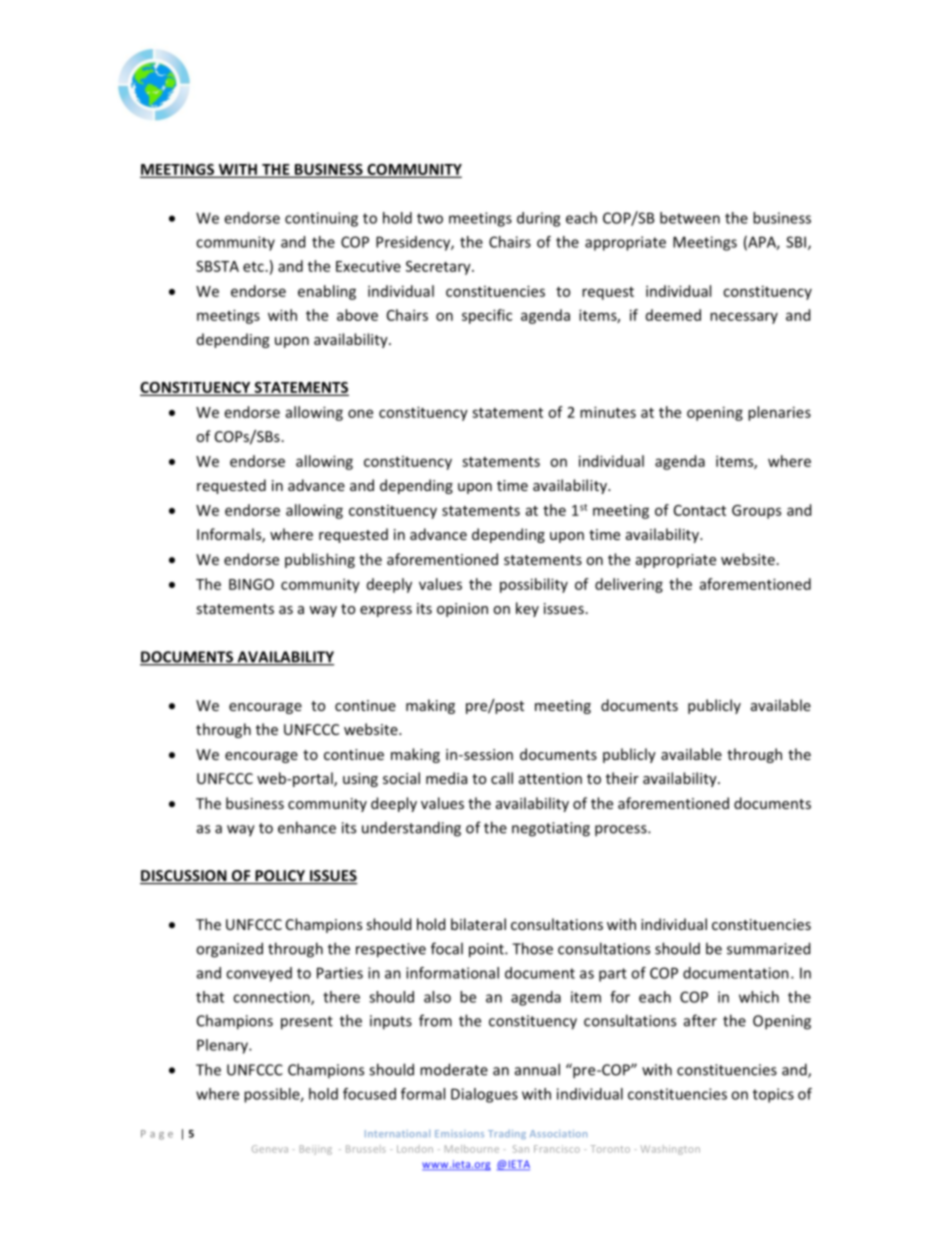 The height and width of the screenshot is (1233, 952). I want to click on Geneva, so click(270, 1149).
